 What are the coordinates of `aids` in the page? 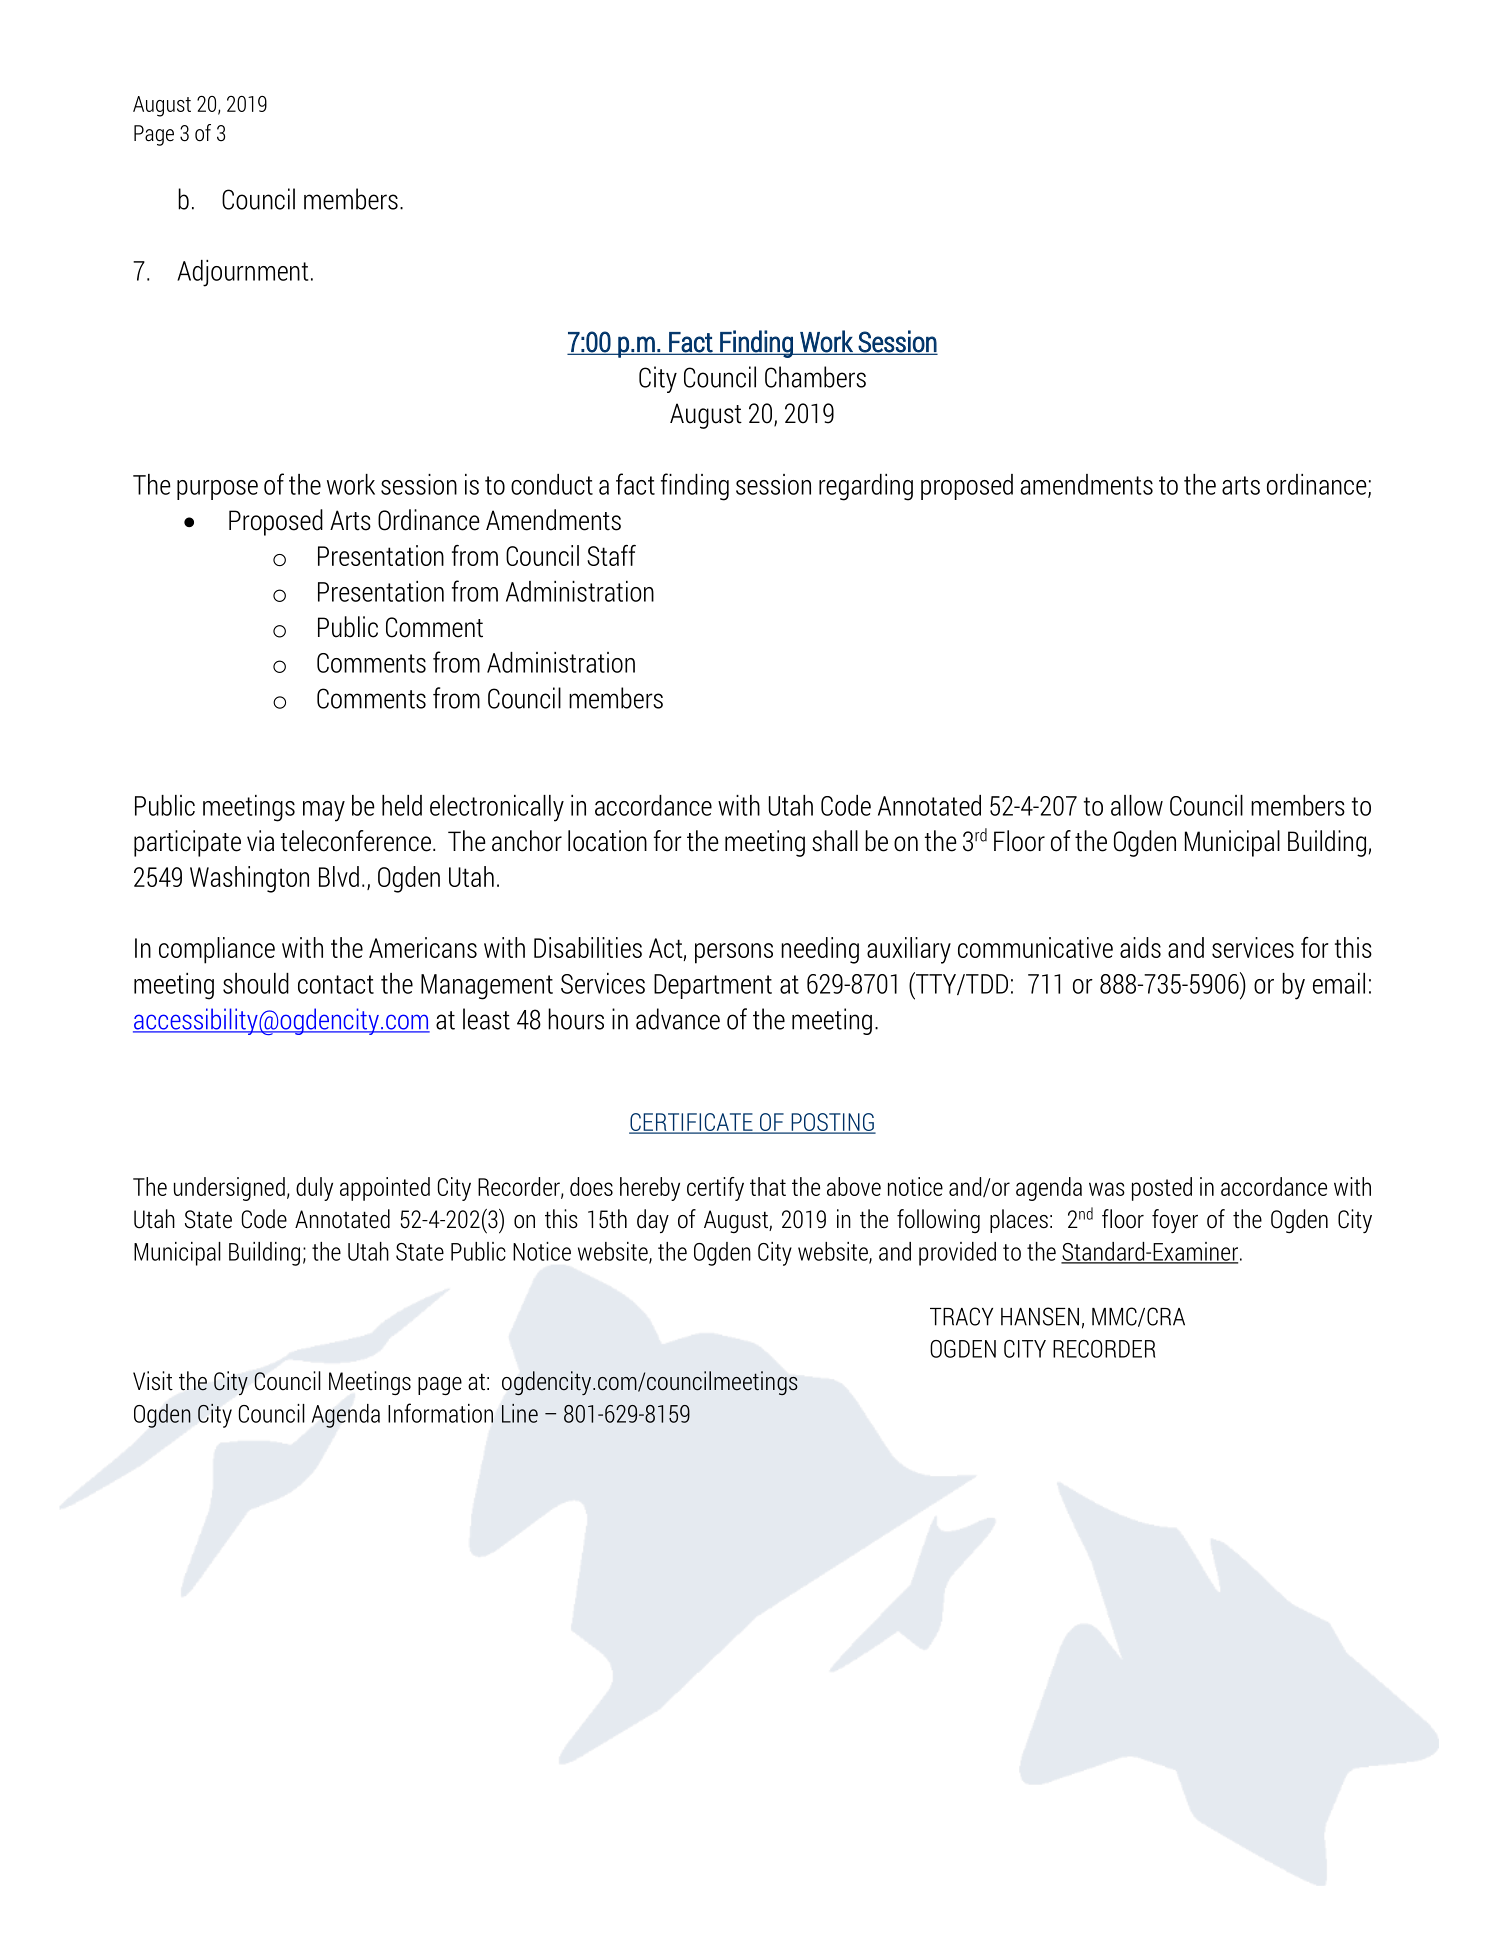 It's located at (1140, 947).
